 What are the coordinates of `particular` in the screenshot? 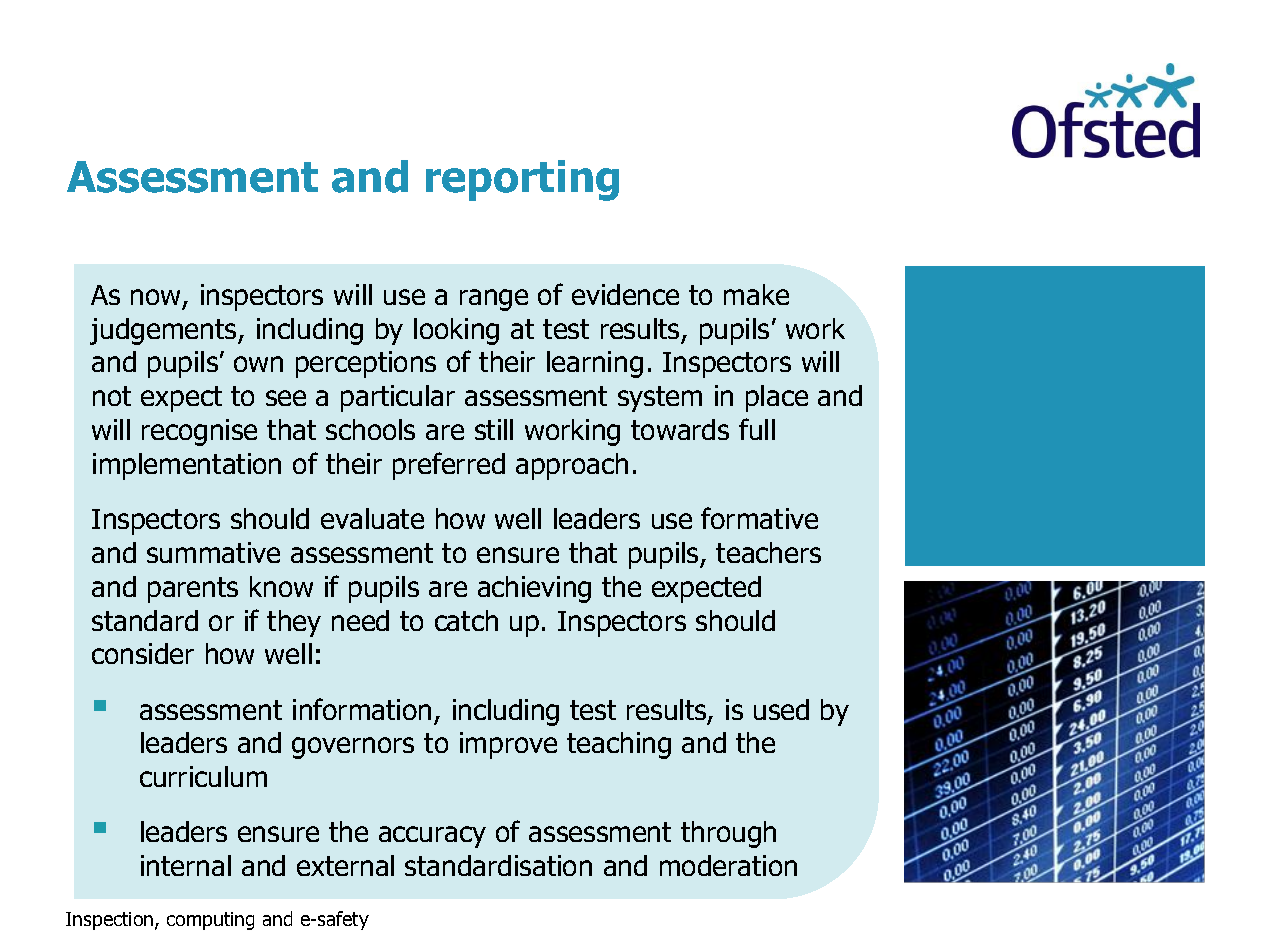 It's located at (398, 398).
